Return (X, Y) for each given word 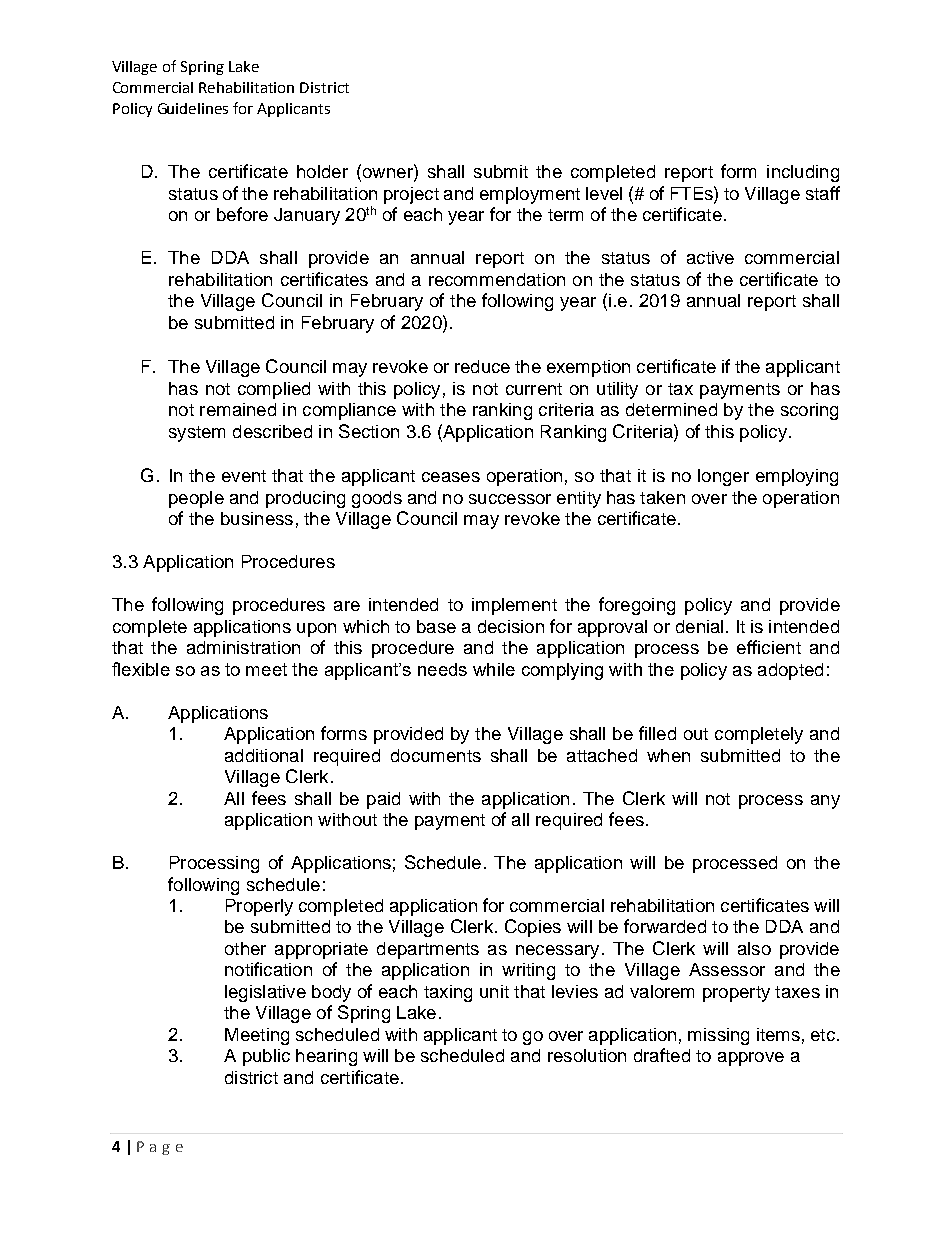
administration (243, 647)
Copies (533, 928)
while (494, 669)
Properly (259, 907)
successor (510, 499)
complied (274, 390)
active (710, 257)
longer (723, 477)
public (266, 1057)
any (825, 802)
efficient (769, 647)
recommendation (497, 279)
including (803, 173)
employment (530, 195)
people (196, 499)
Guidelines (193, 108)
